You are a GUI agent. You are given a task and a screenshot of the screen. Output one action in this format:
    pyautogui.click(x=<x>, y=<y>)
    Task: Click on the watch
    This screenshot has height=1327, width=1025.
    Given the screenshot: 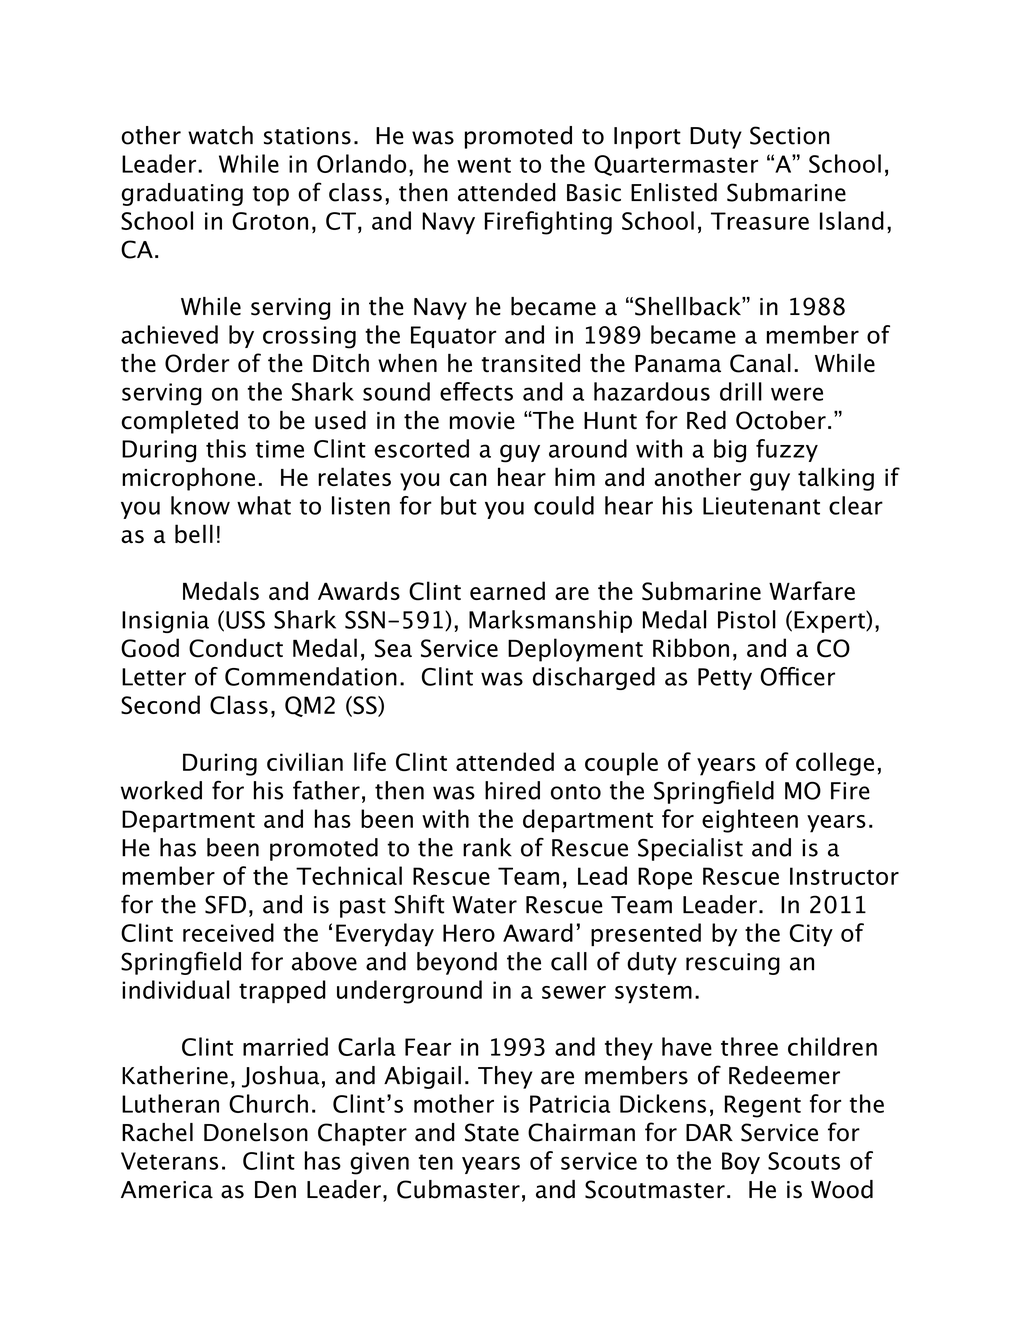 What is the action you would take?
    pyautogui.click(x=220, y=135)
